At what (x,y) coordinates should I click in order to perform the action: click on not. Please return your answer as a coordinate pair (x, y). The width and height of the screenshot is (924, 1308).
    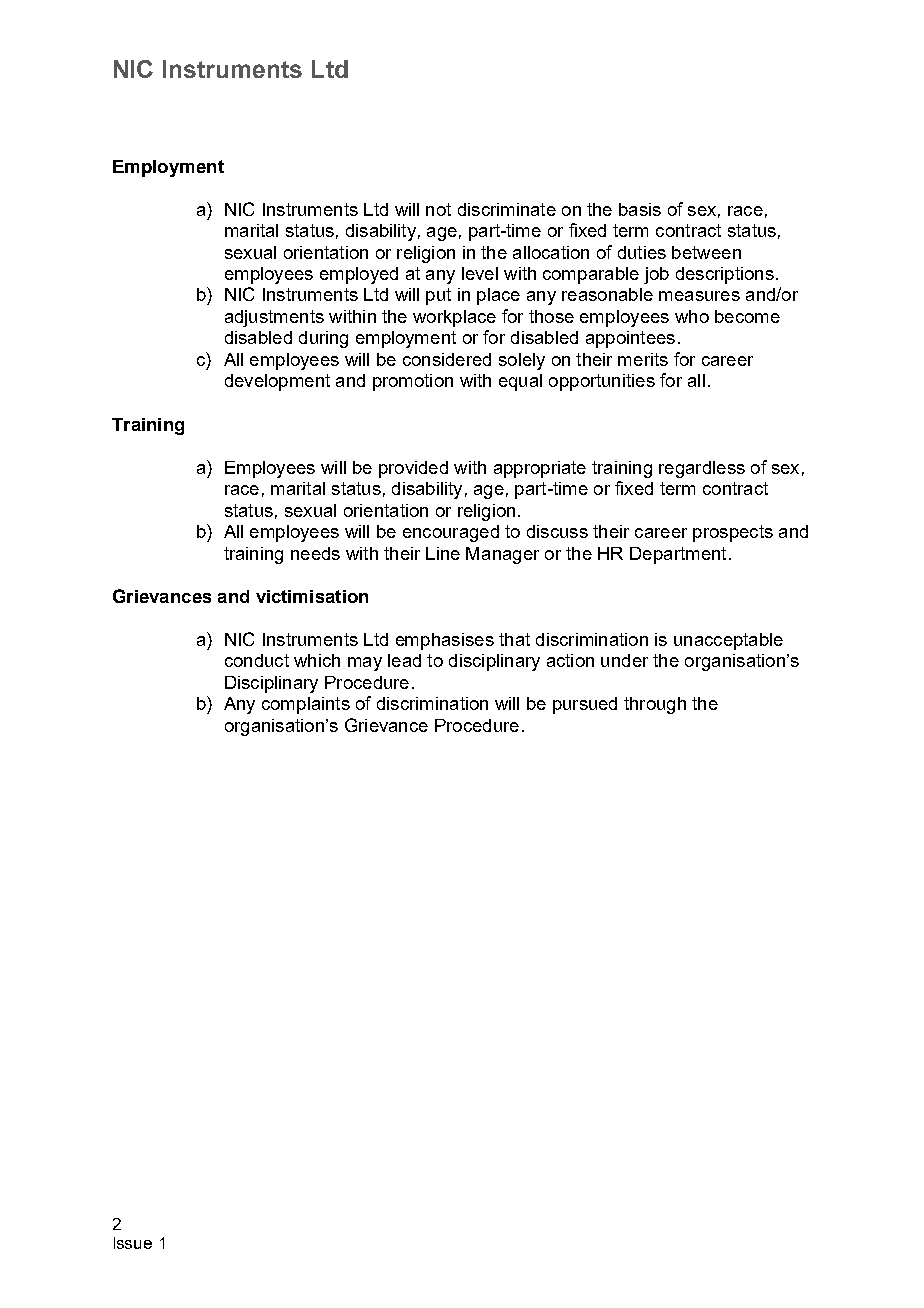
    Looking at the image, I should click on (438, 209).
